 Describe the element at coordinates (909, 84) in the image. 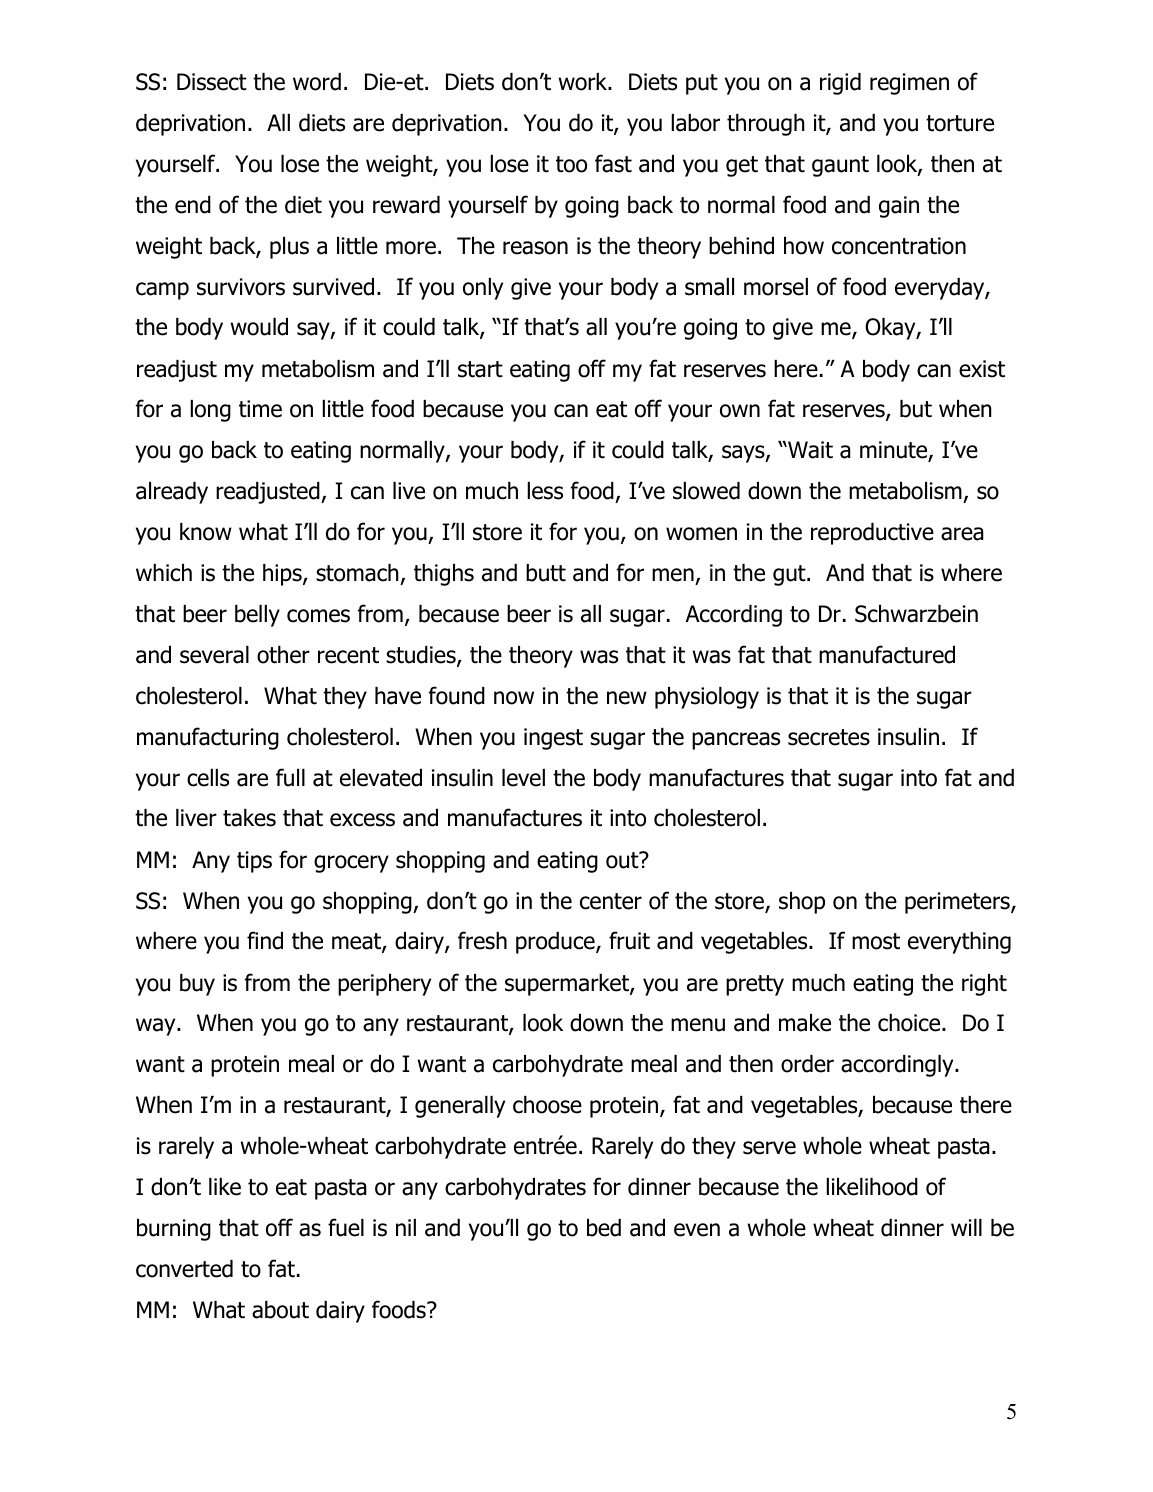

I see `regimen` at that location.
